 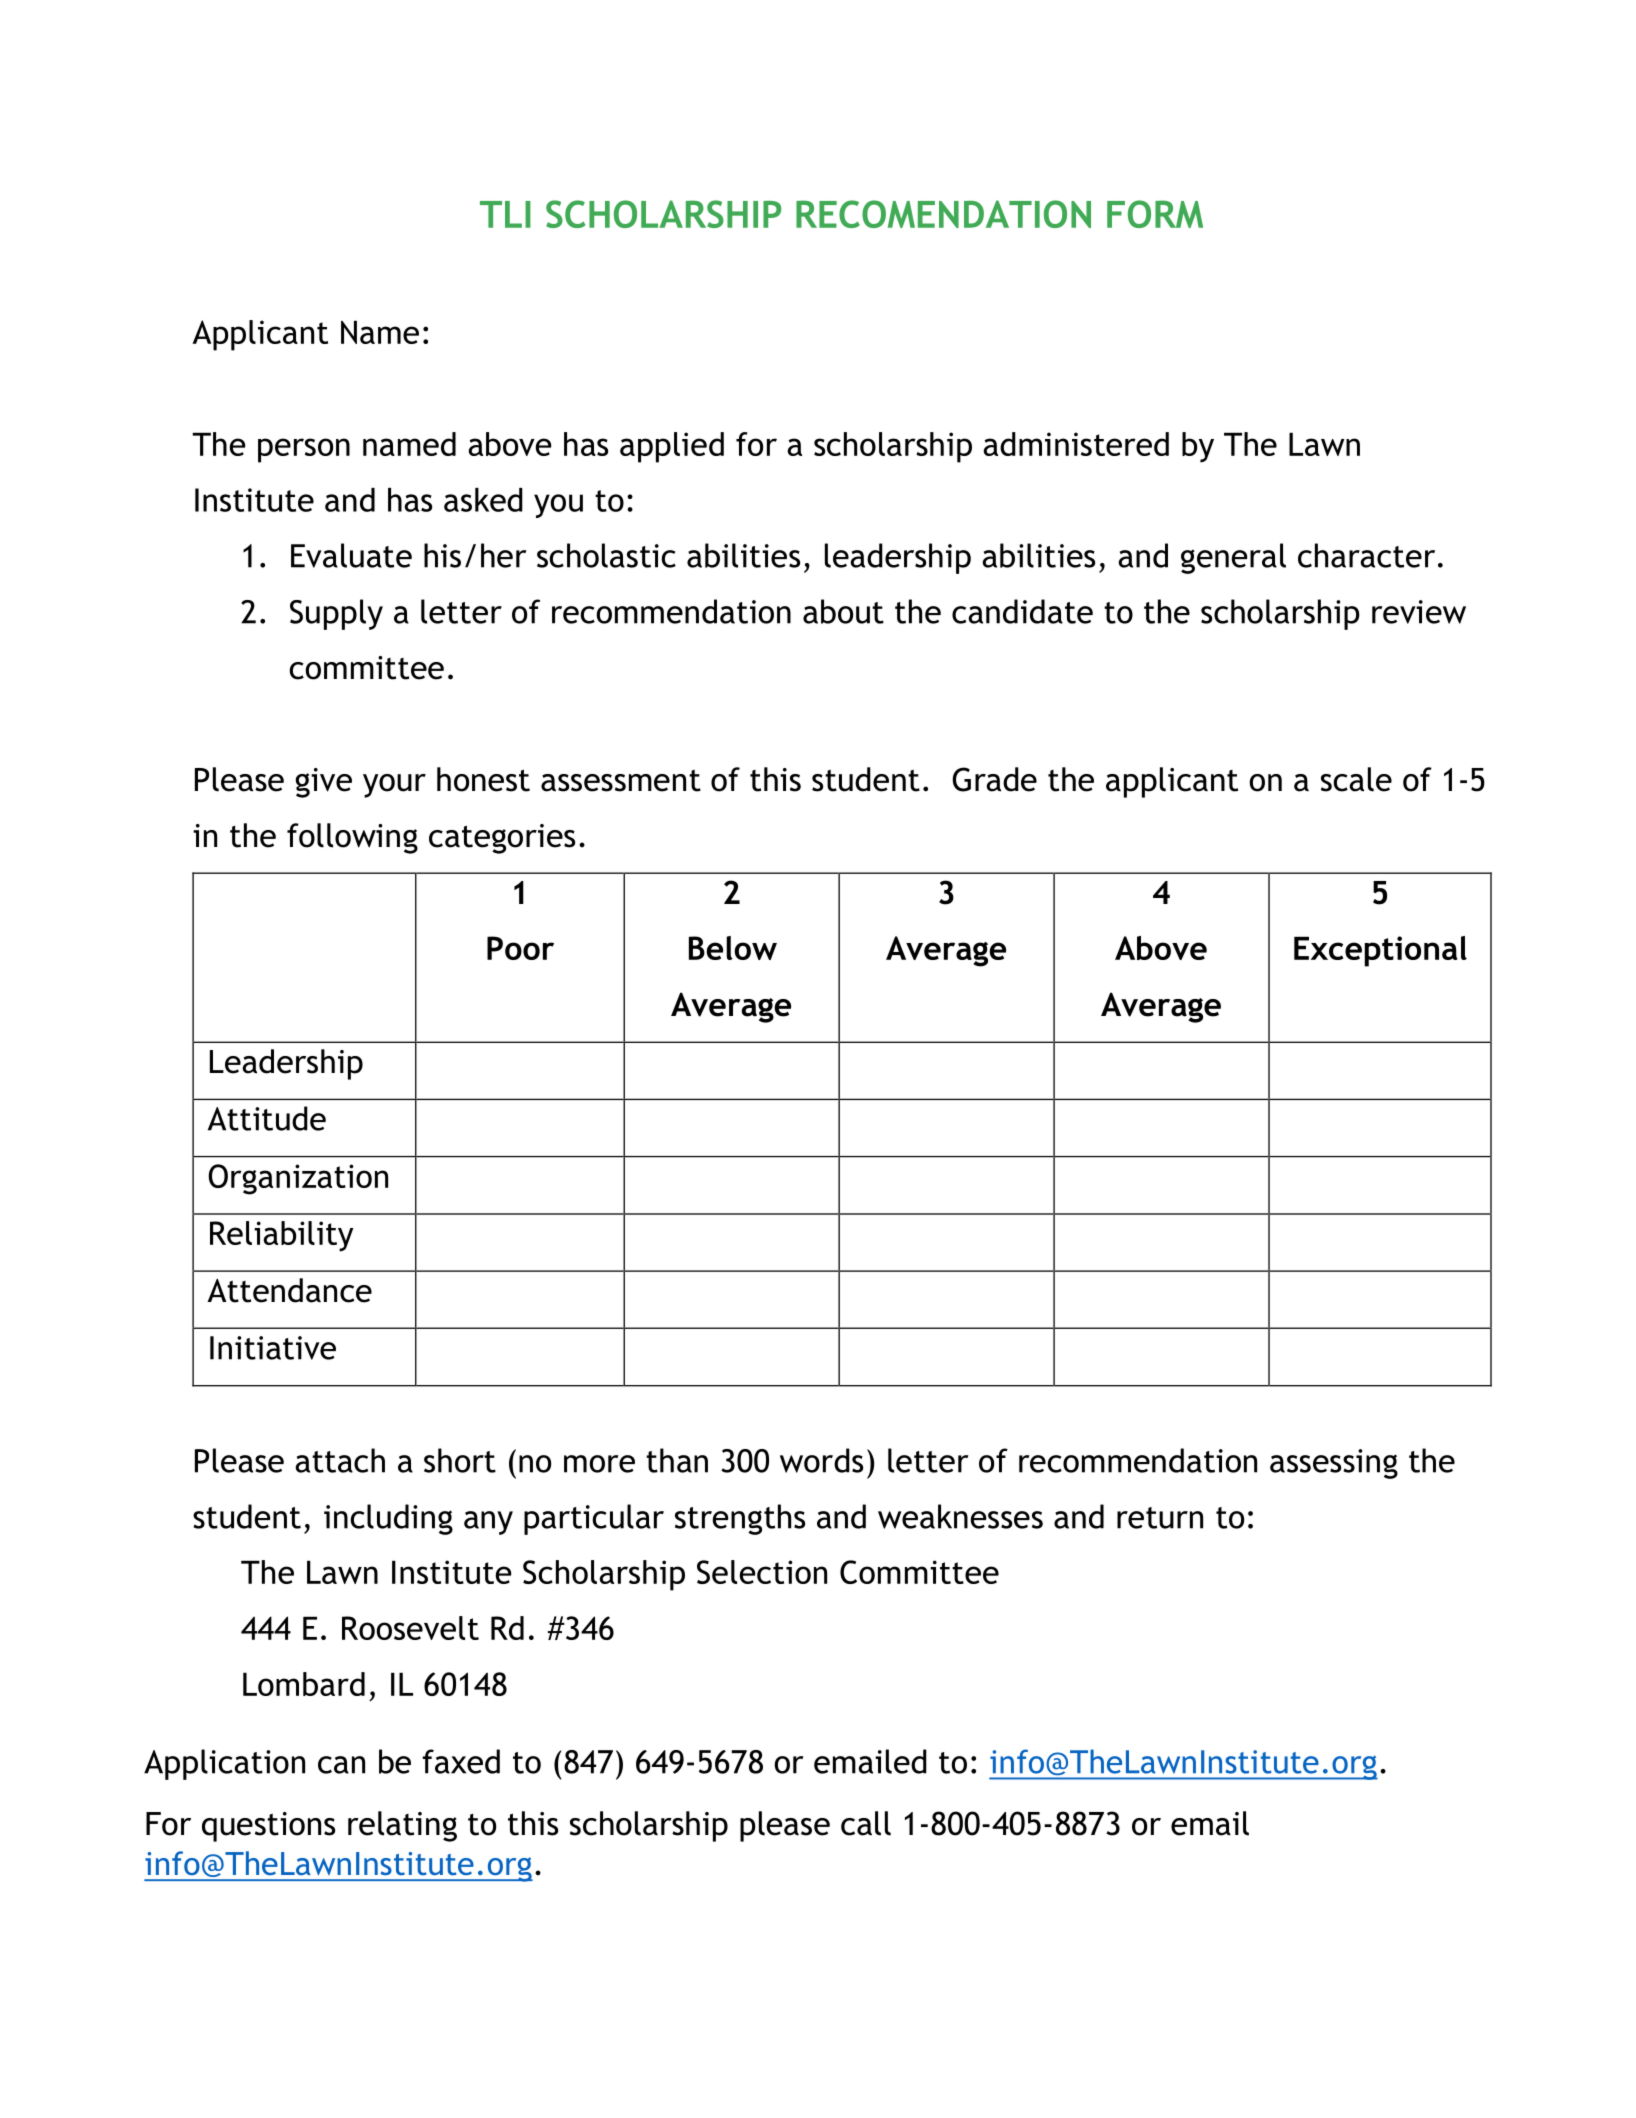 I want to click on Below, so click(x=733, y=948).
